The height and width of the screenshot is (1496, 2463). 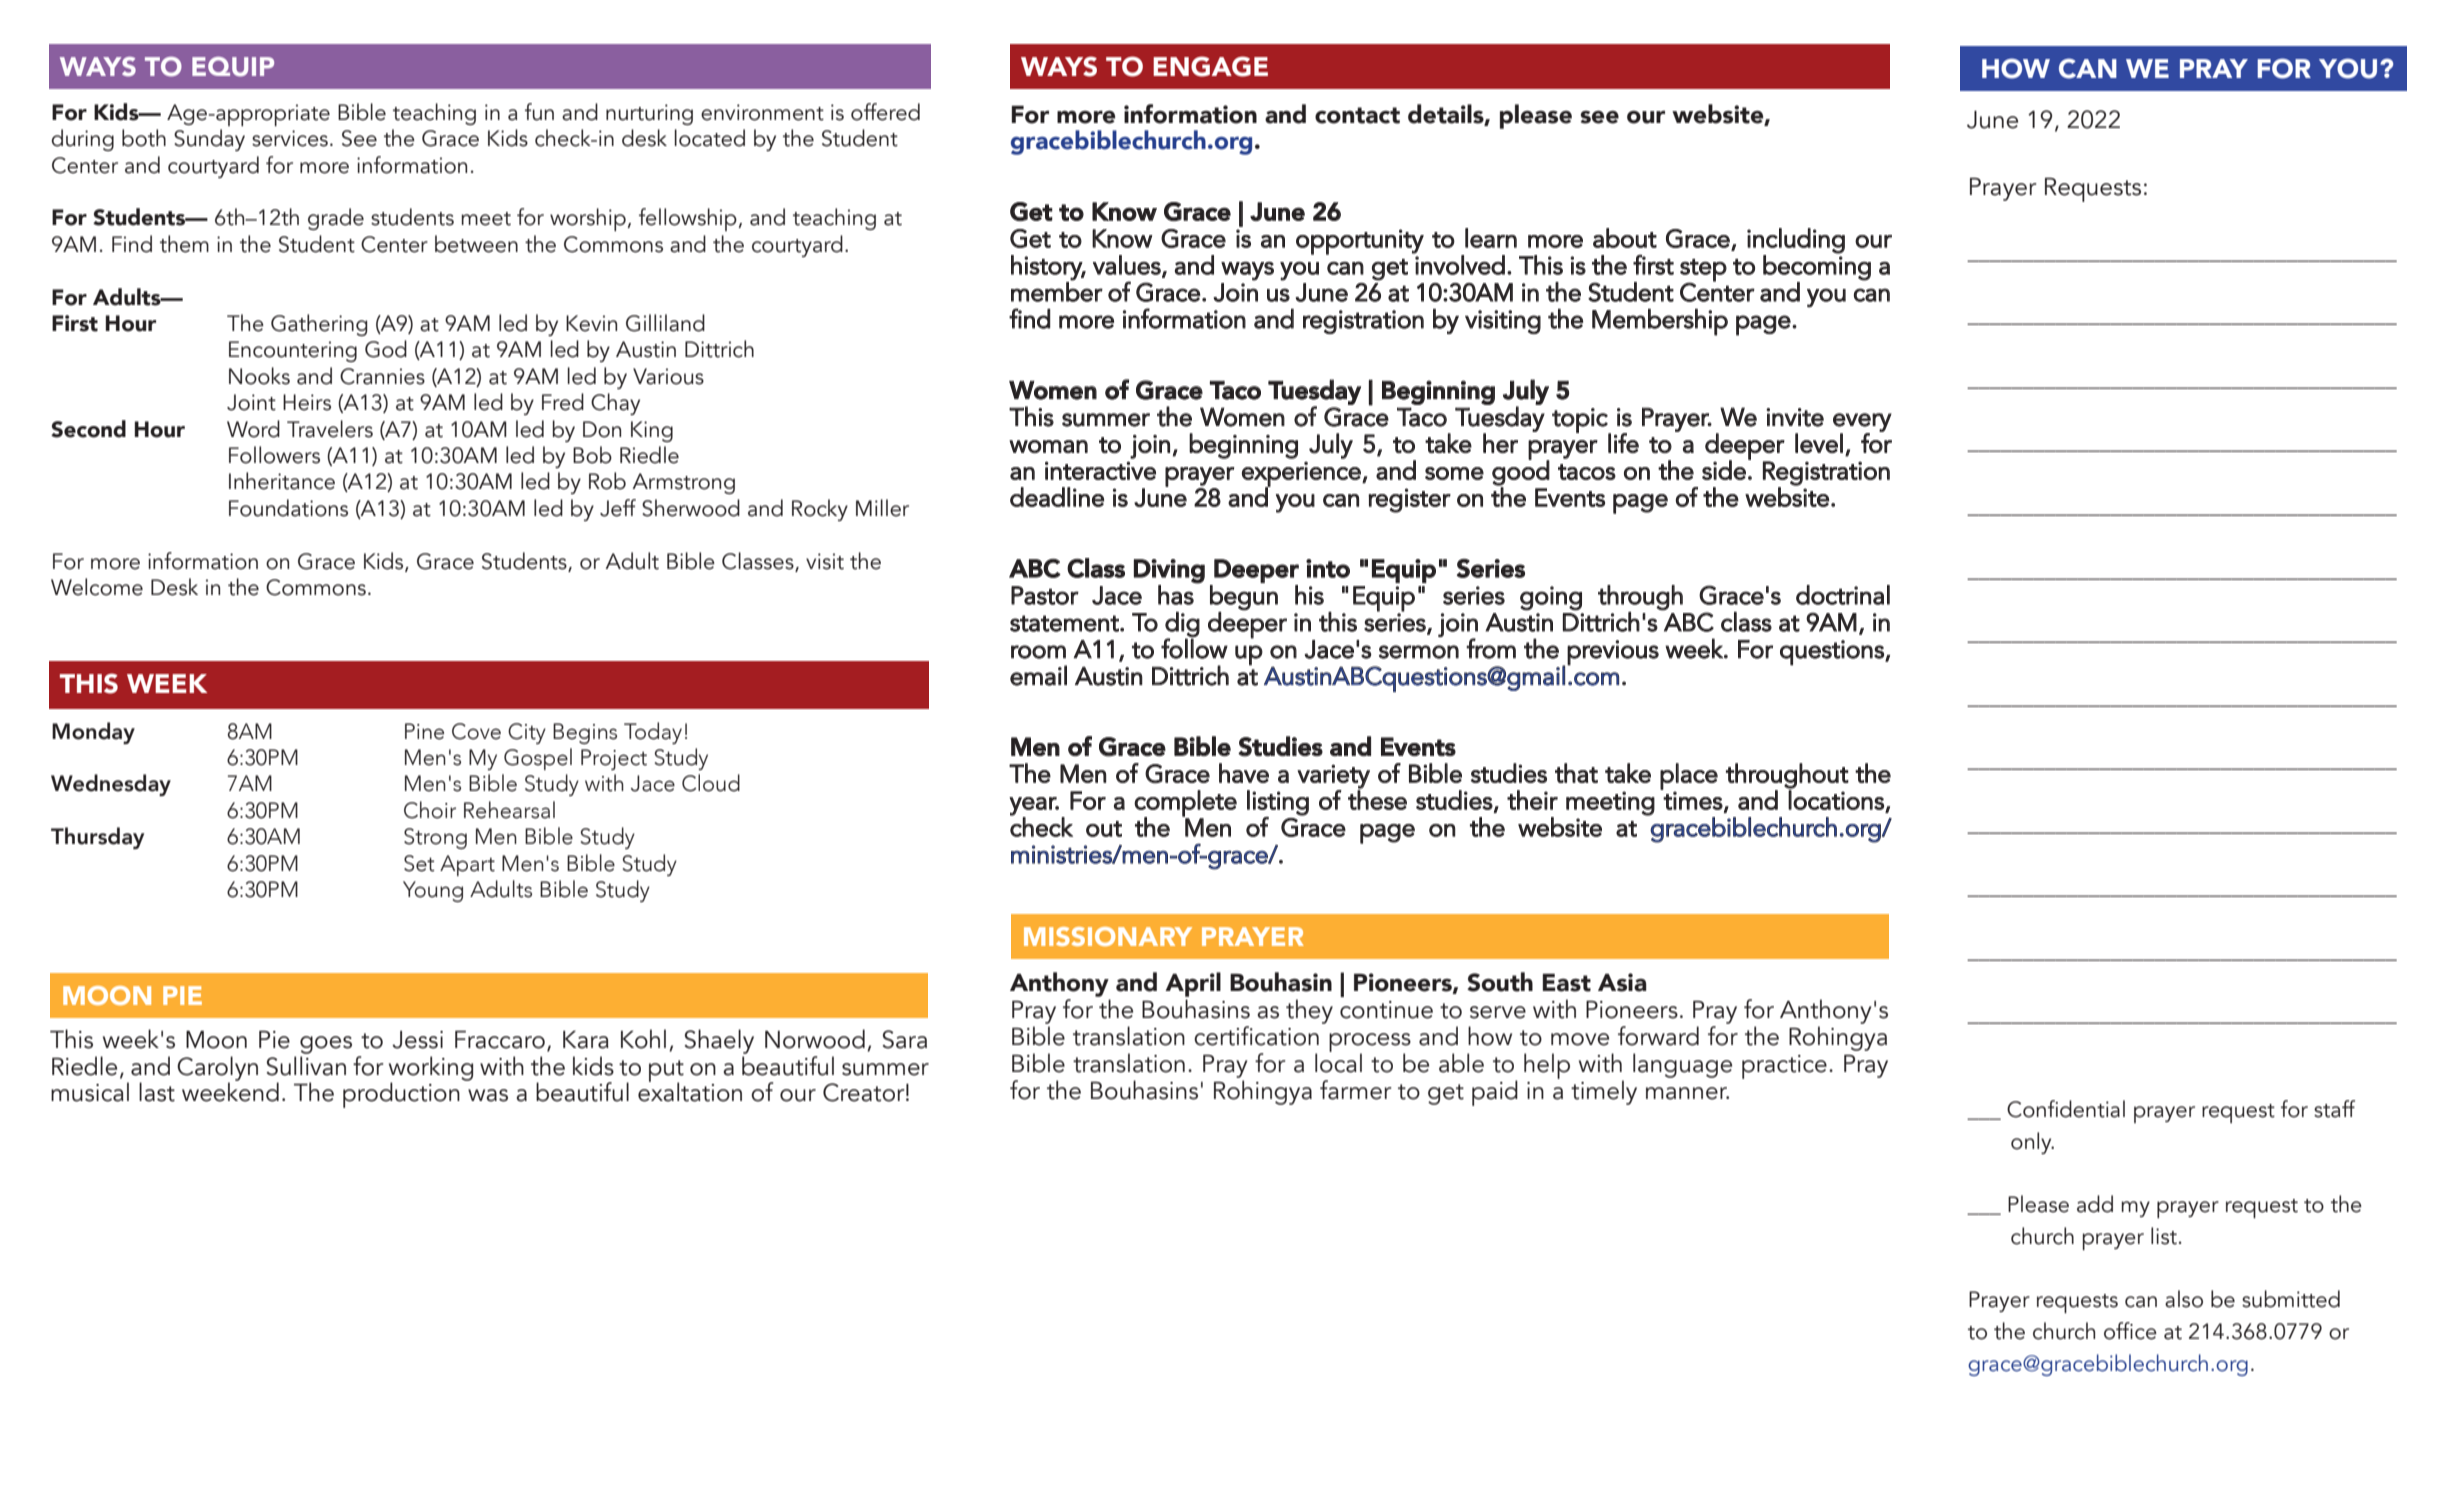 I want to click on services, so click(x=290, y=138).
